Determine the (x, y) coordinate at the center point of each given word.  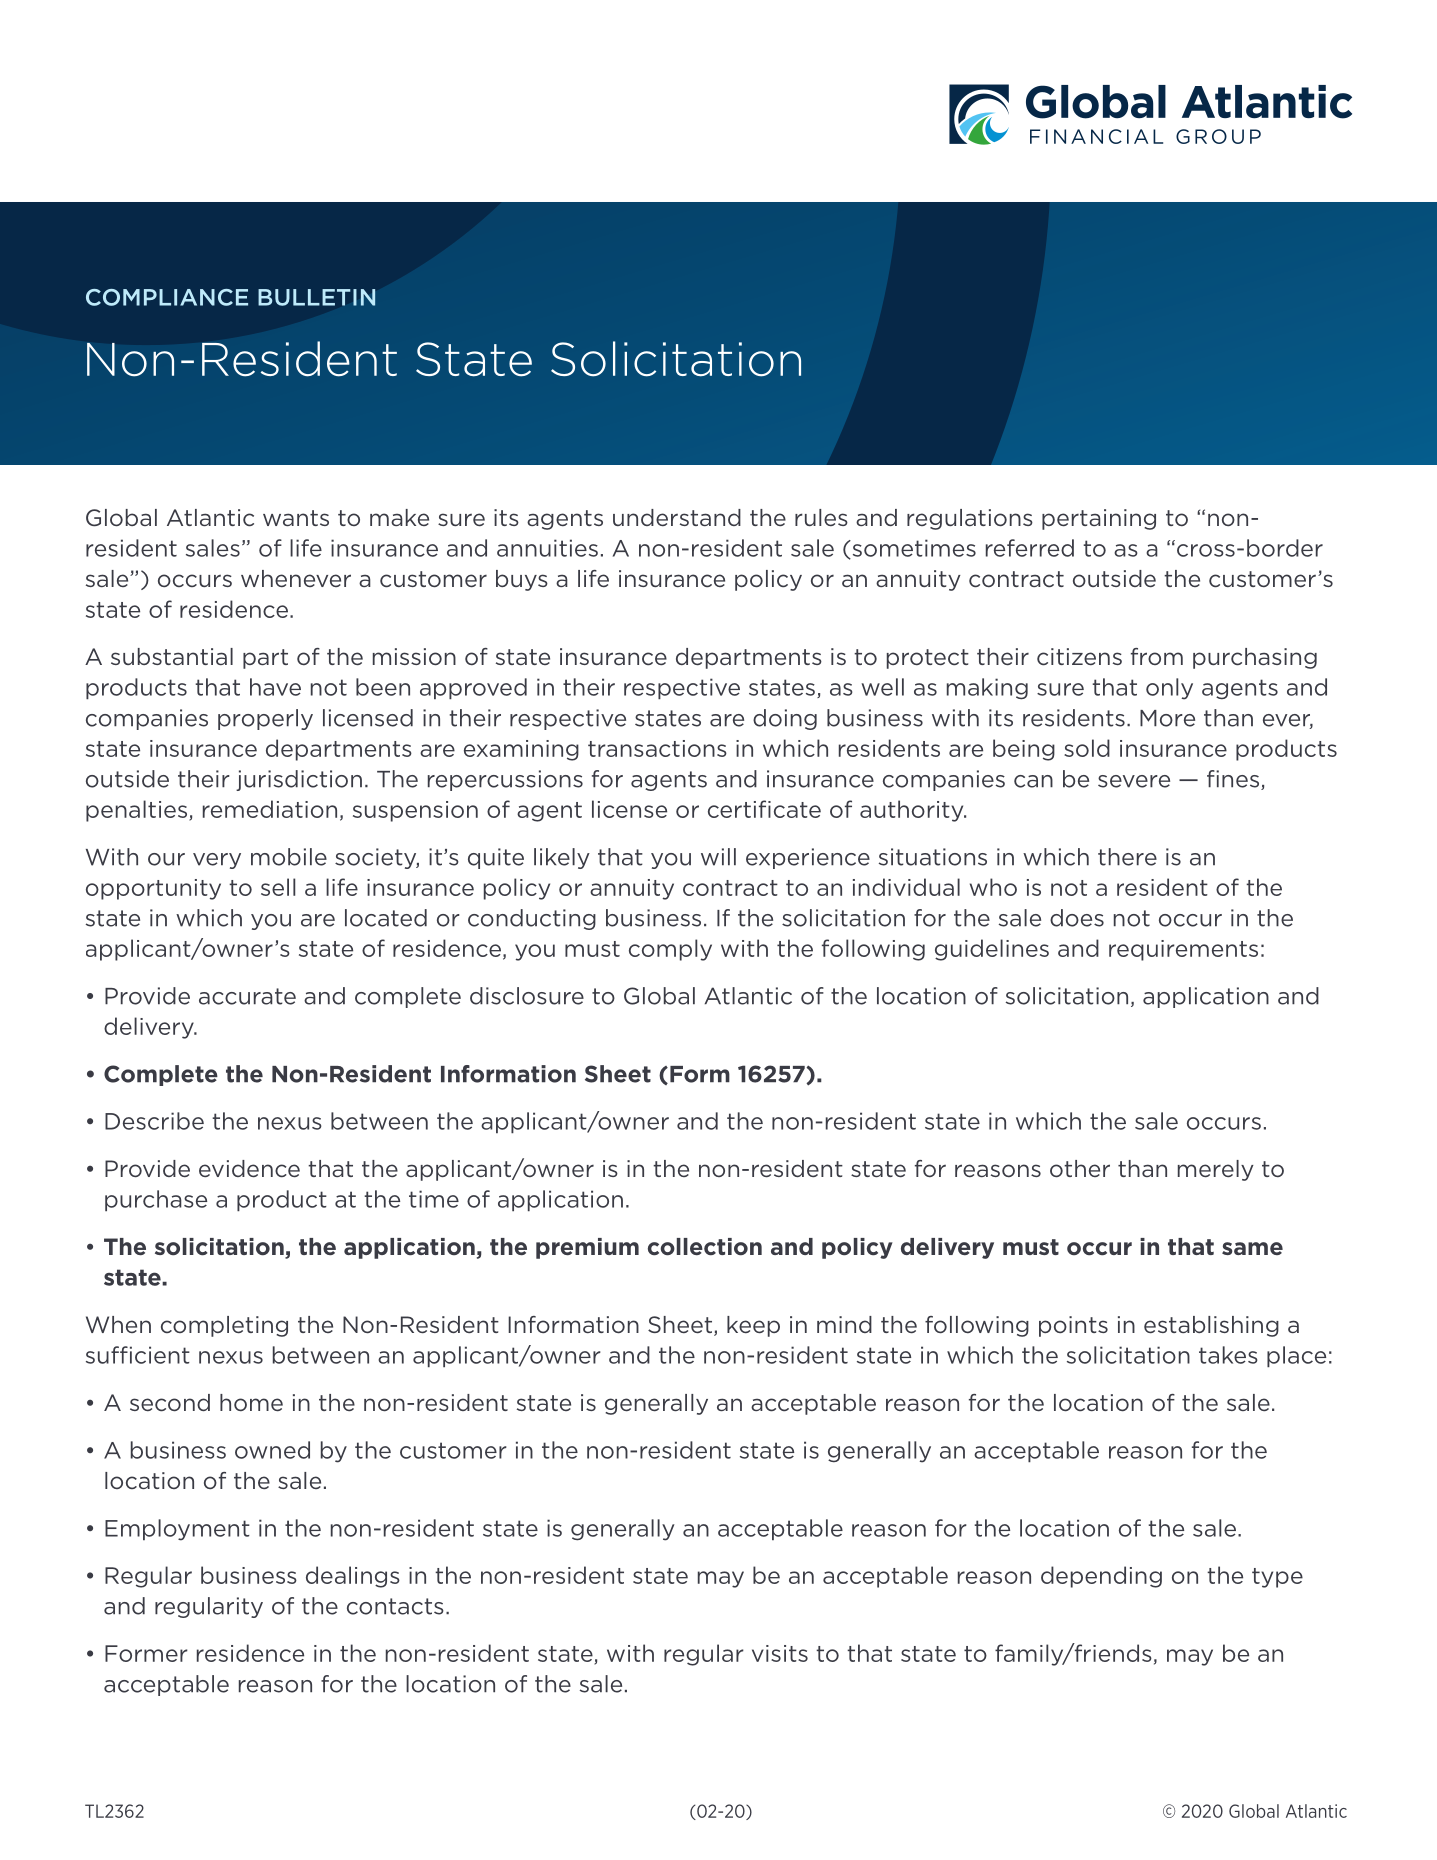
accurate (247, 996)
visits (780, 1653)
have (275, 687)
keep (753, 1326)
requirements (1183, 950)
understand (677, 517)
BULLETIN (317, 297)
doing (785, 719)
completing (224, 1326)
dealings (353, 1577)
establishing (1211, 1326)
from (1157, 656)
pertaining (1099, 519)
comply (670, 950)
